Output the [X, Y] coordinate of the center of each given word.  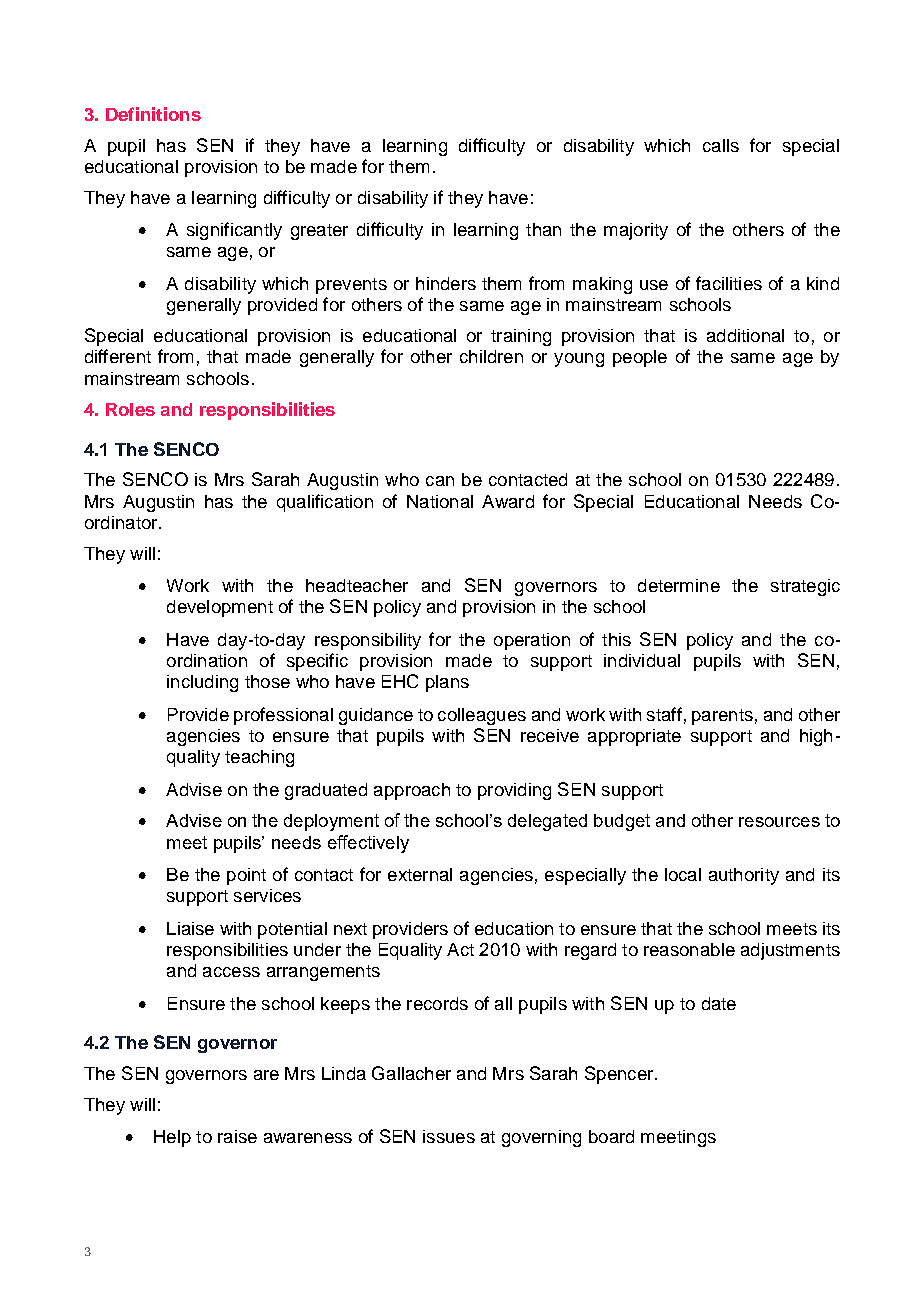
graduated [326, 791]
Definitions [153, 114]
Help [172, 1138]
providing [514, 791]
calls [721, 145]
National [440, 501]
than [543, 229]
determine [679, 585]
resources [779, 822]
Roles [130, 409]
